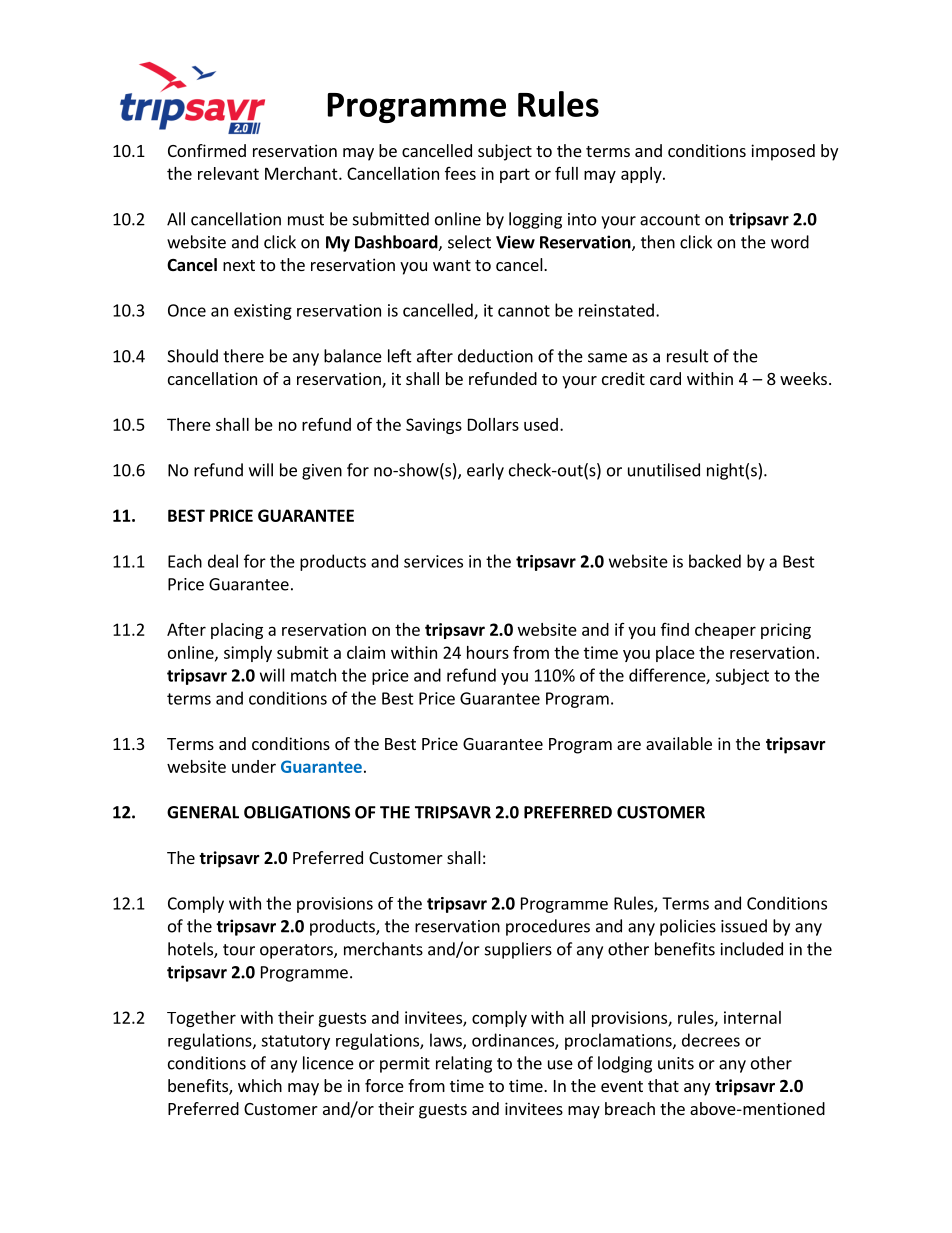 The height and width of the document is (1233, 952). Describe the element at coordinates (485, 471) in the document. I see `early` at that location.
